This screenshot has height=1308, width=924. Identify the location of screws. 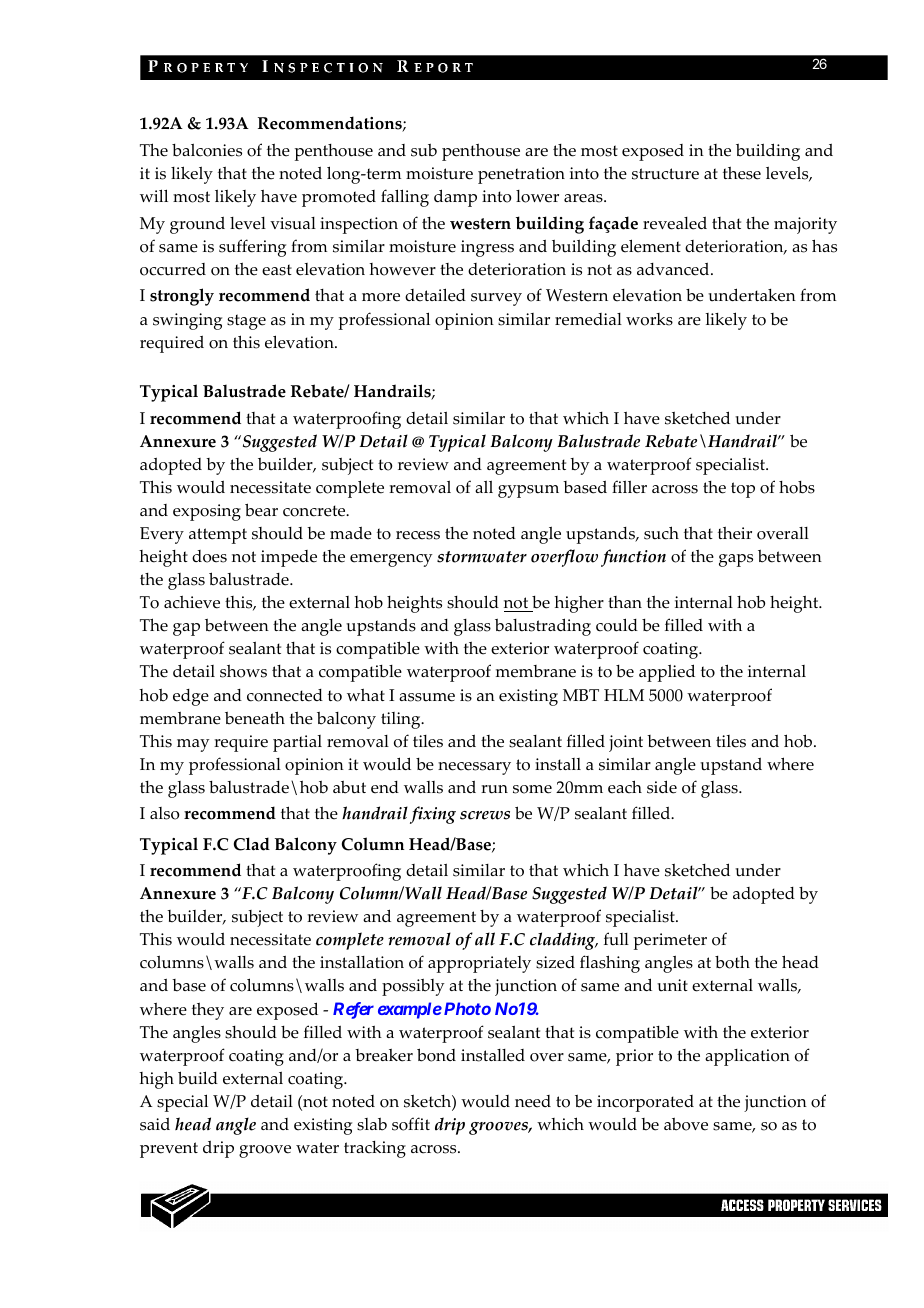
(485, 815).
